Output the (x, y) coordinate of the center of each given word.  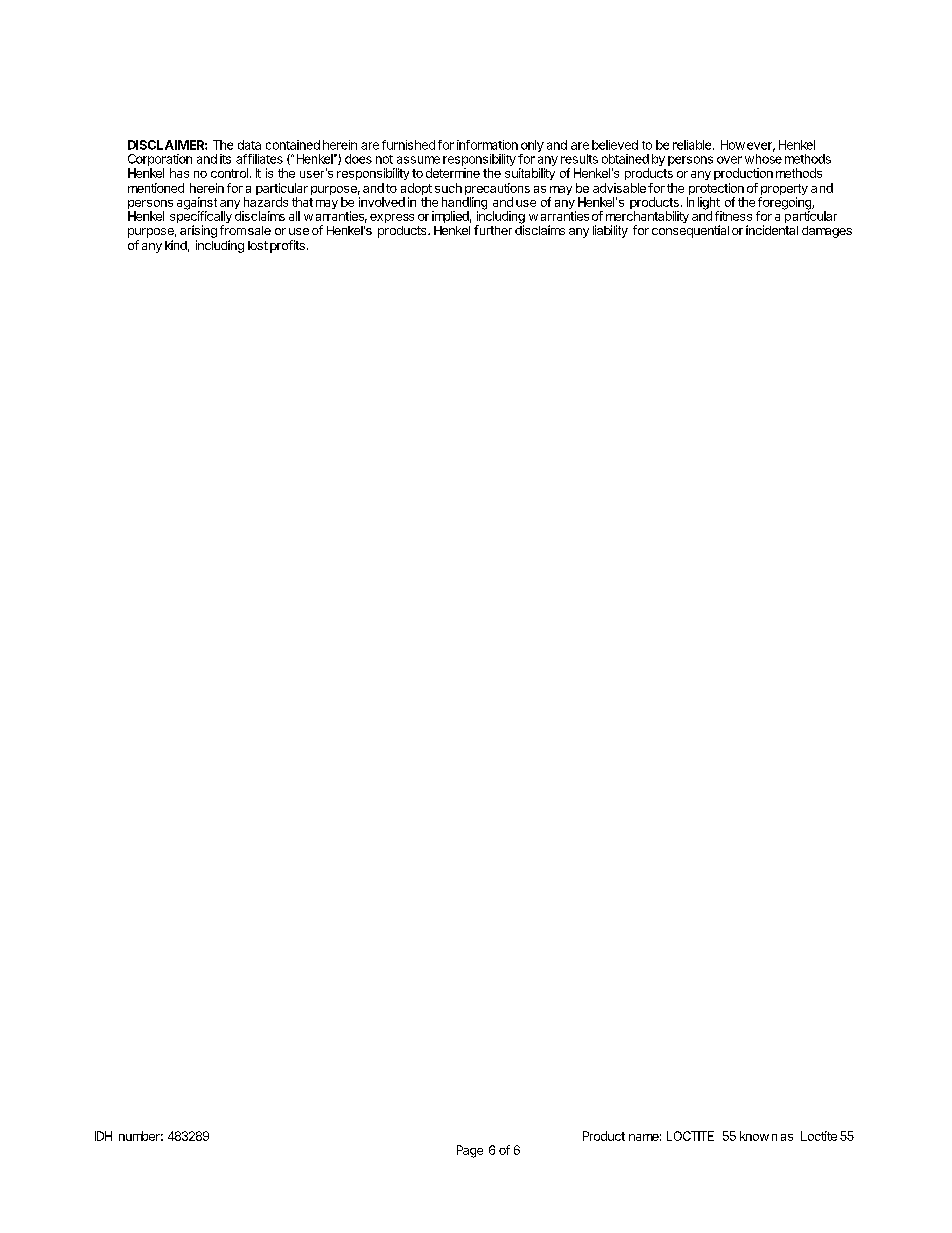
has (179, 173)
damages (827, 232)
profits (287, 246)
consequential (690, 231)
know (754, 1136)
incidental (772, 230)
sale (259, 230)
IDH (103, 1136)
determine (453, 173)
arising (198, 231)
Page (470, 1151)
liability (610, 231)
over (729, 160)
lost (258, 245)
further (493, 230)
